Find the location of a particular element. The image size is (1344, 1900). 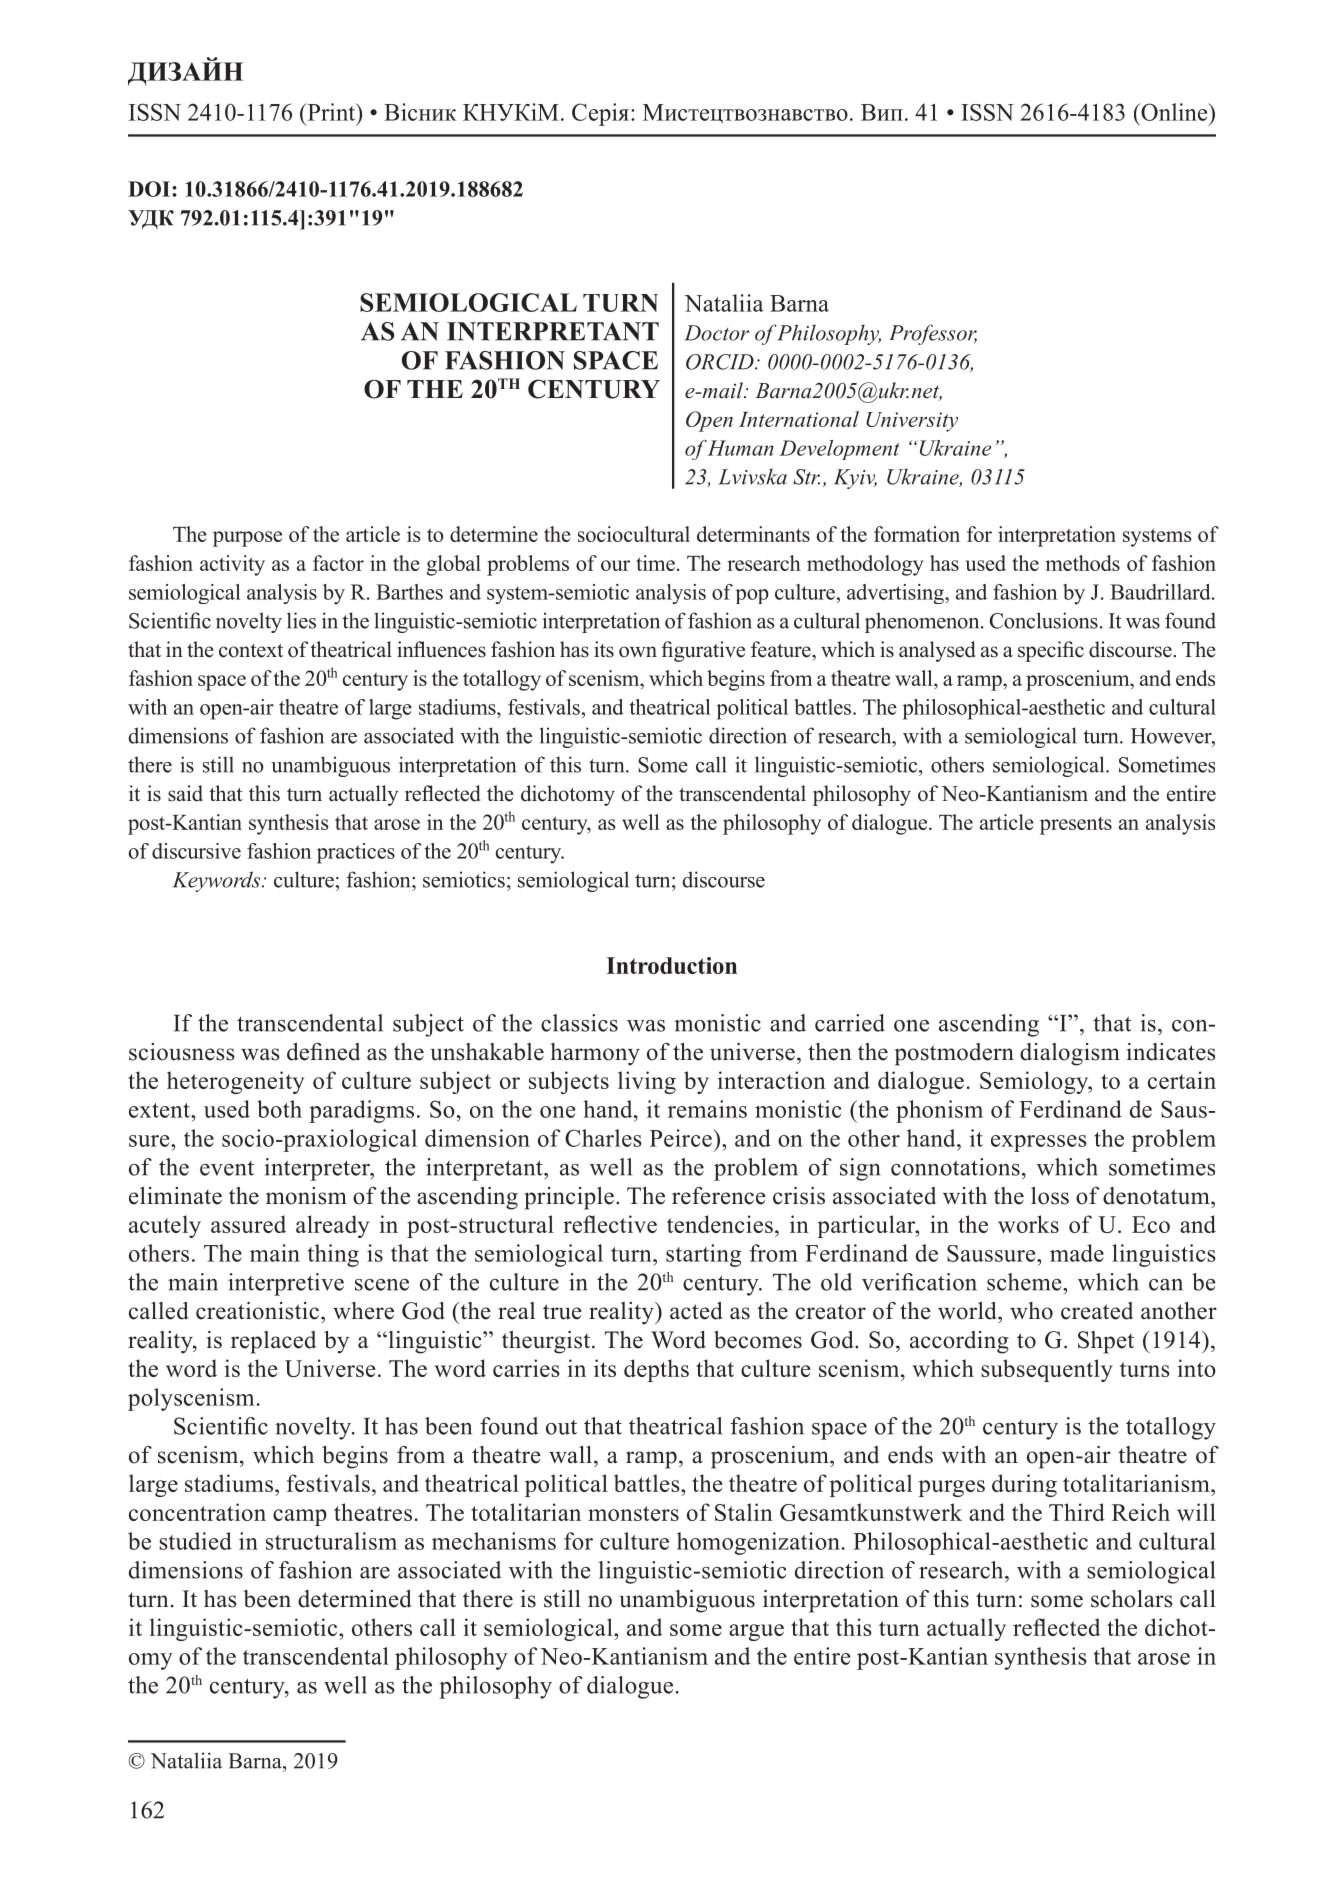

Online is located at coordinates (1174, 112).
